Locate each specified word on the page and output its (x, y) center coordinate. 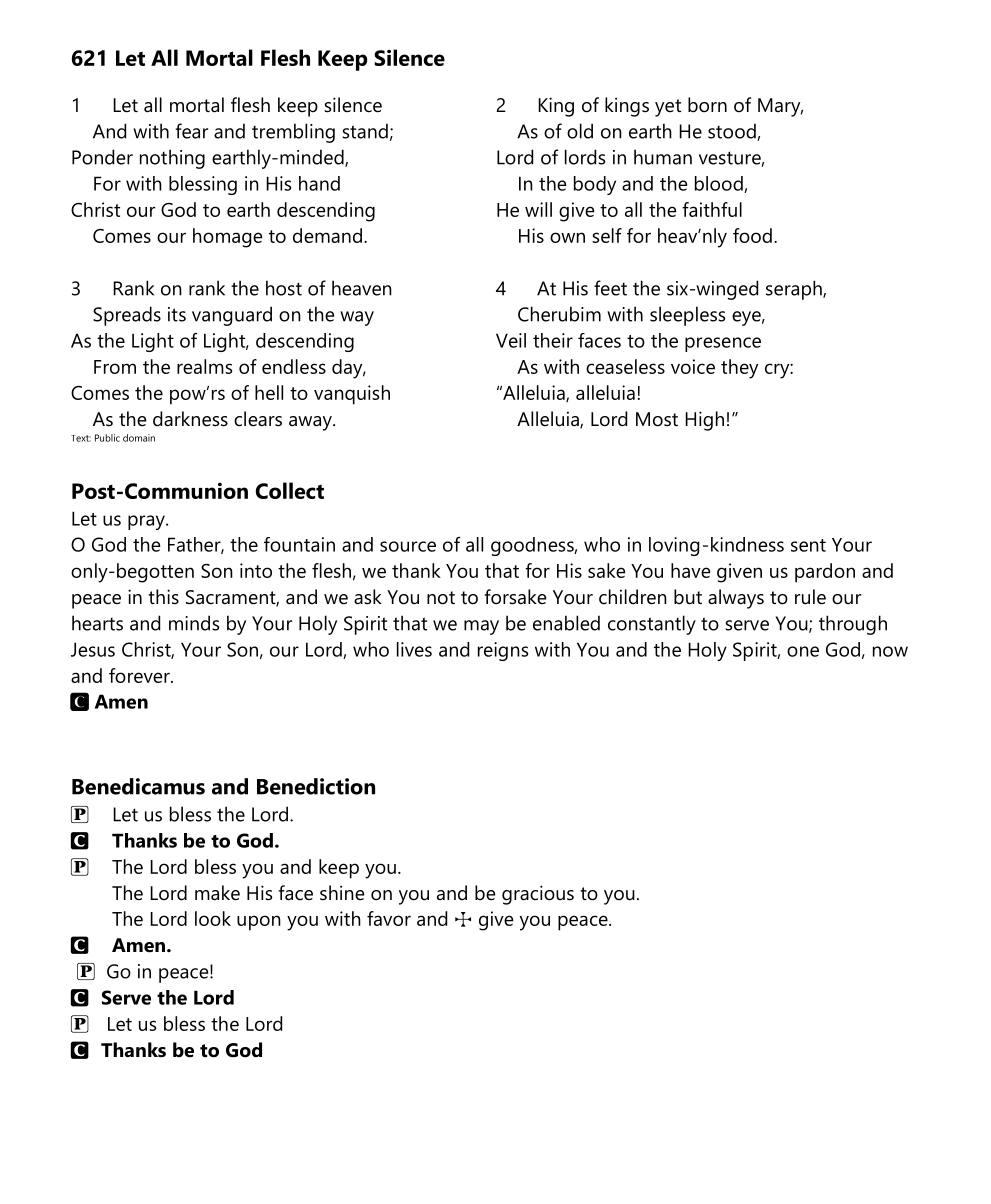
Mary (780, 107)
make (217, 893)
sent (808, 545)
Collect (289, 490)
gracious (538, 895)
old (580, 131)
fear (191, 131)
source (408, 546)
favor (389, 918)
